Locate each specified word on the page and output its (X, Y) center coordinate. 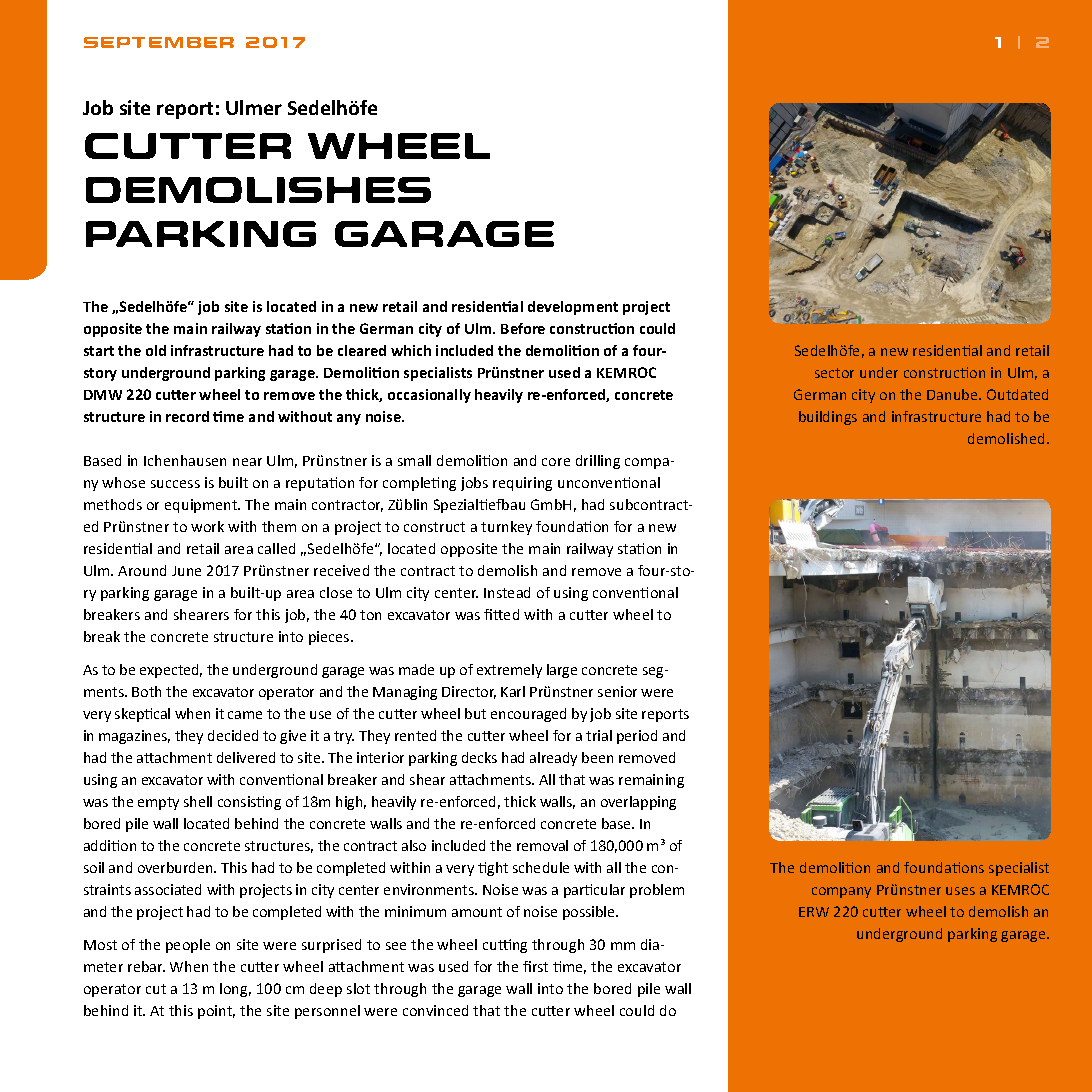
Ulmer (254, 107)
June (186, 571)
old (156, 350)
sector (834, 373)
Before (523, 328)
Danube (954, 394)
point (216, 1012)
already (553, 759)
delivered (246, 757)
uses (960, 891)
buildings (828, 418)
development (573, 308)
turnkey (506, 528)
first (535, 966)
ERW (814, 912)
